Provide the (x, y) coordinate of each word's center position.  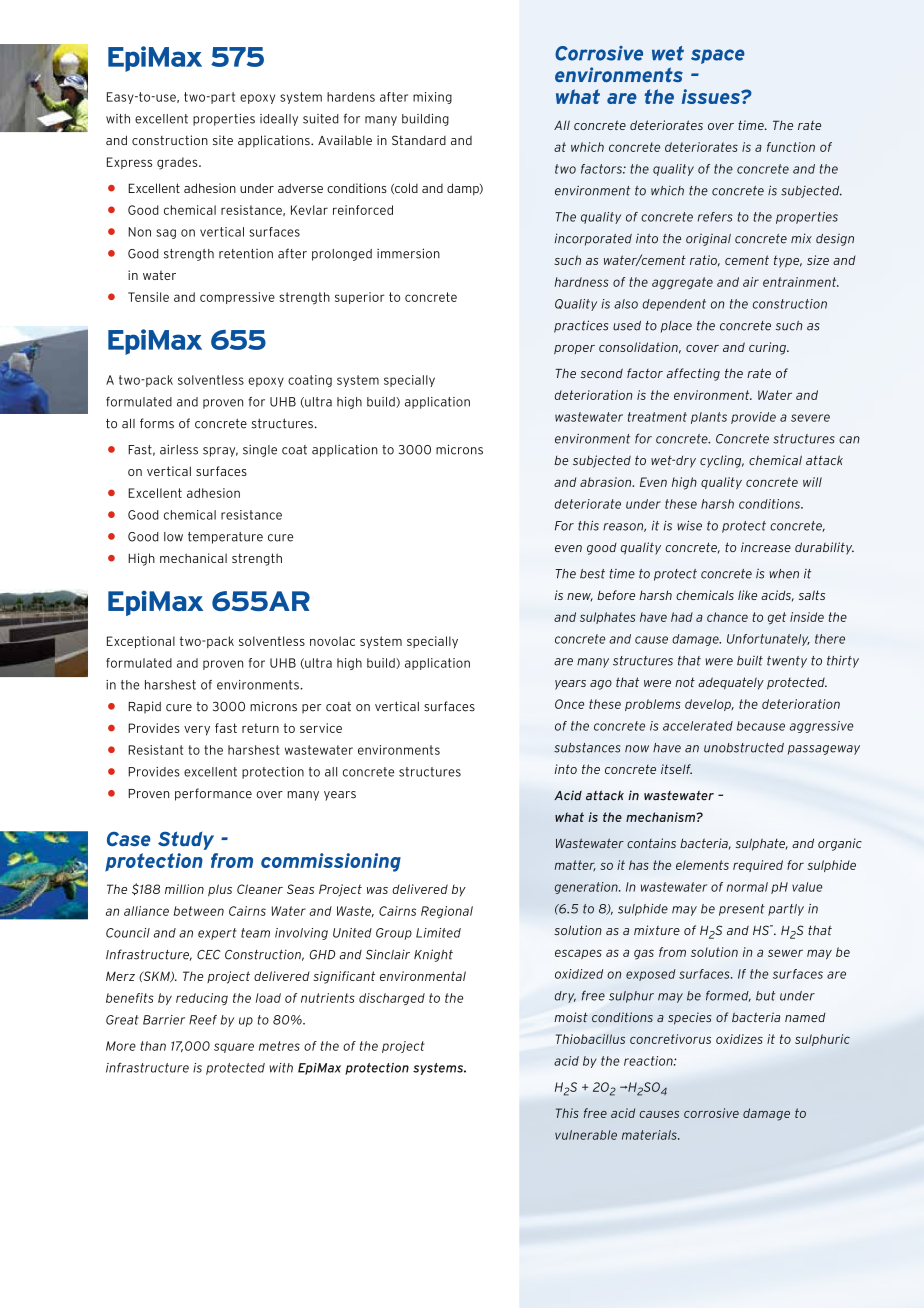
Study (186, 840)
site (223, 140)
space (718, 56)
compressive (237, 298)
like (747, 595)
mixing (432, 98)
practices (581, 326)
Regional (447, 912)
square (234, 1048)
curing (768, 348)
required (758, 866)
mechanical (193, 558)
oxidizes (739, 1039)
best (592, 574)
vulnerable (586, 1135)
